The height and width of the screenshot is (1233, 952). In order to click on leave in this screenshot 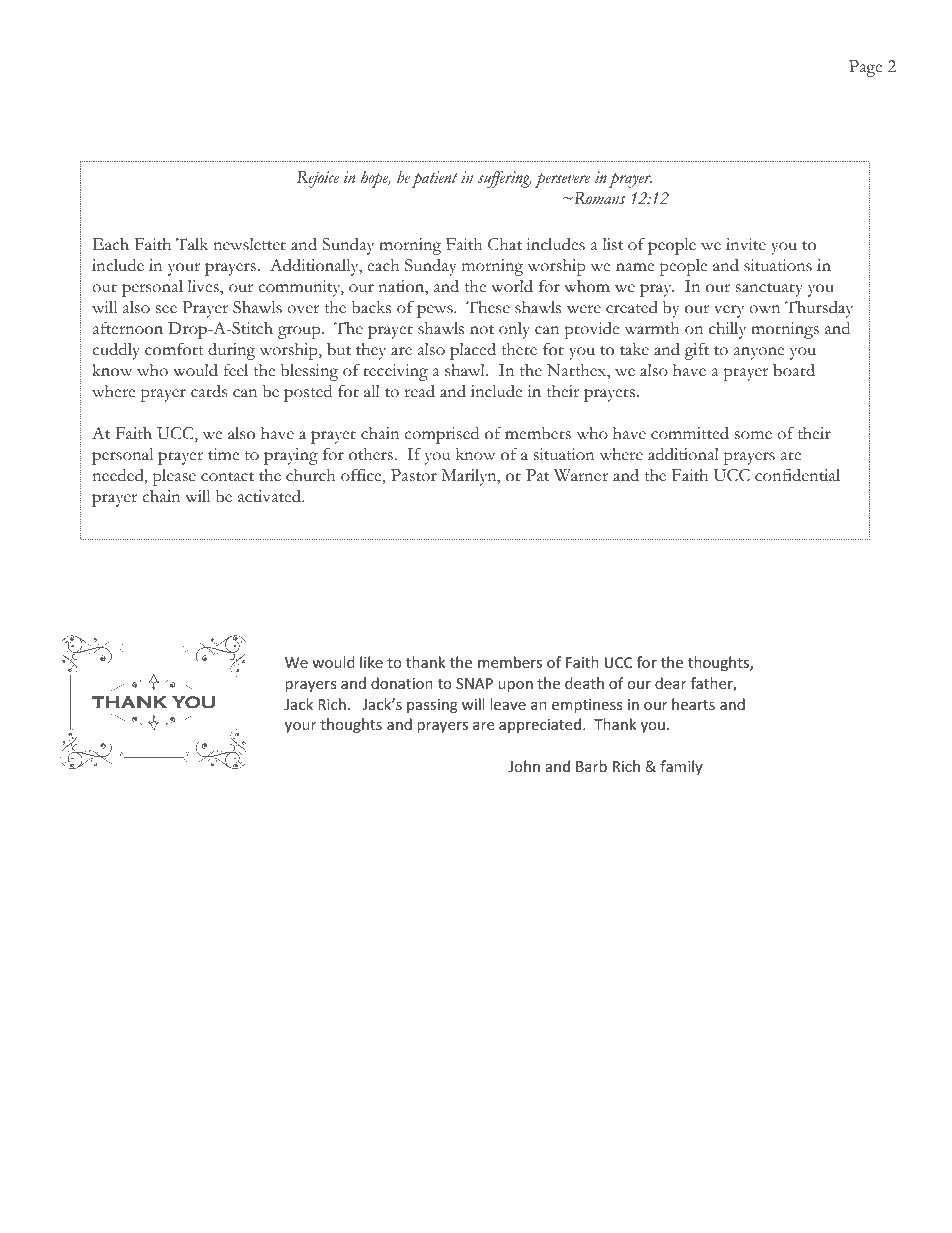, I will do `click(508, 704)`.
